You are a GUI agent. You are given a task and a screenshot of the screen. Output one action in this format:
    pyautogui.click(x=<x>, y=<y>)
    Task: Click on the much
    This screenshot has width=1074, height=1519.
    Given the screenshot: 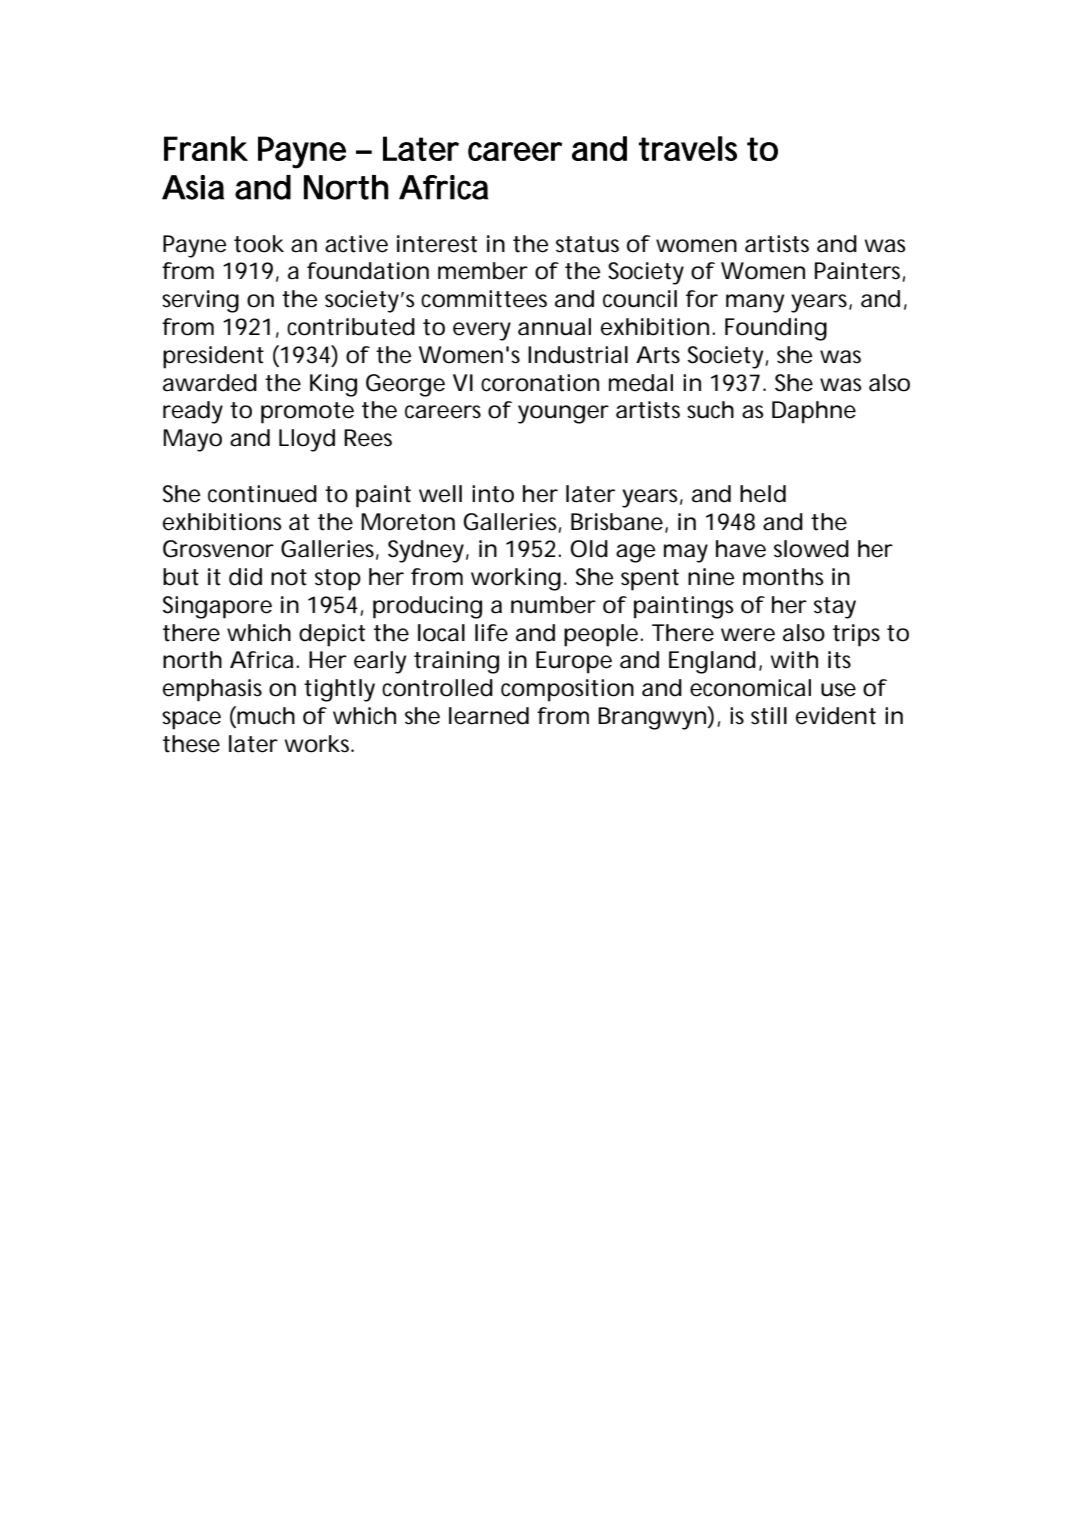 What is the action you would take?
    pyautogui.click(x=265, y=716)
